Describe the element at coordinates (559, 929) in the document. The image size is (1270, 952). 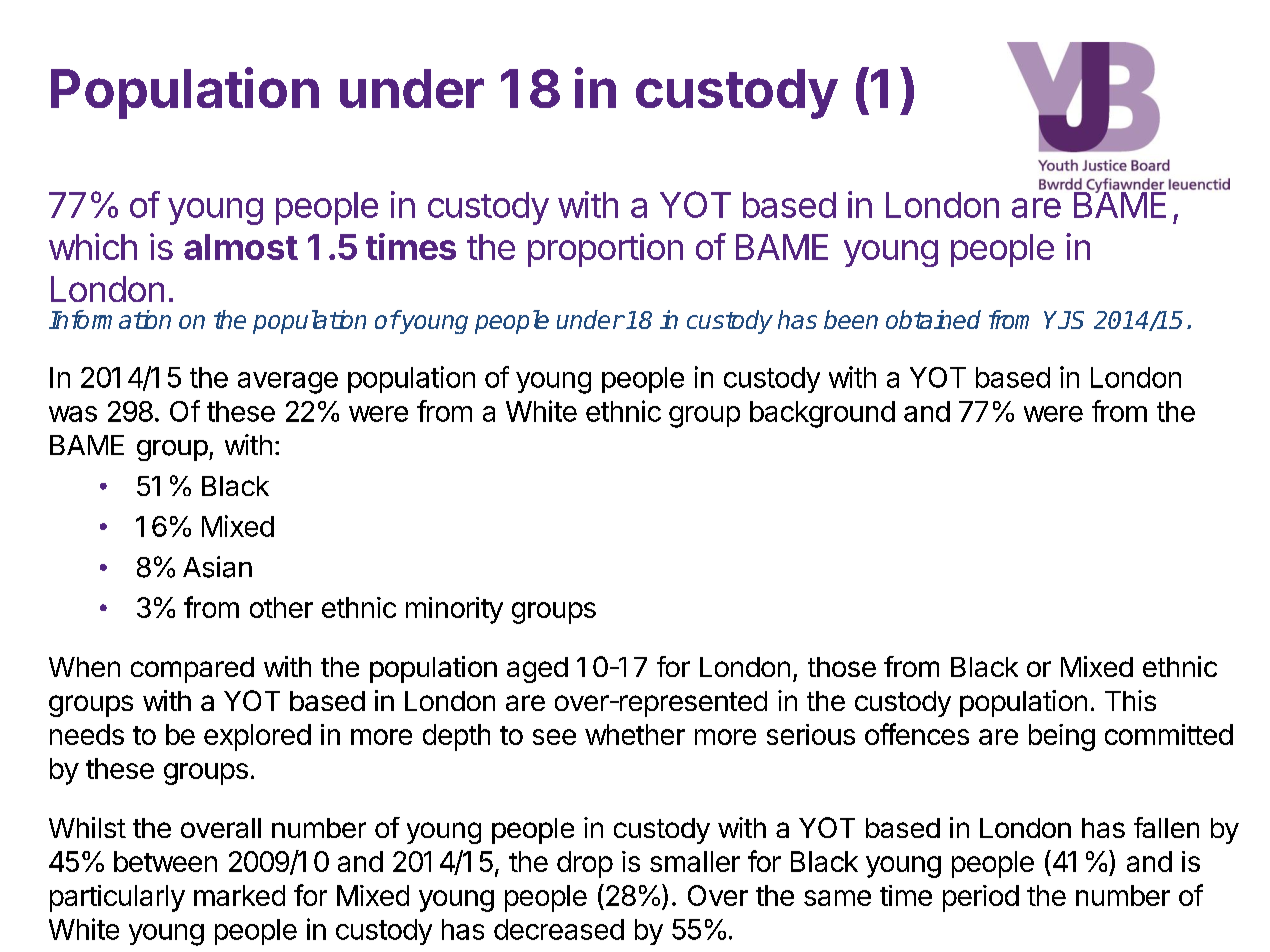
I see `decreased` at that location.
